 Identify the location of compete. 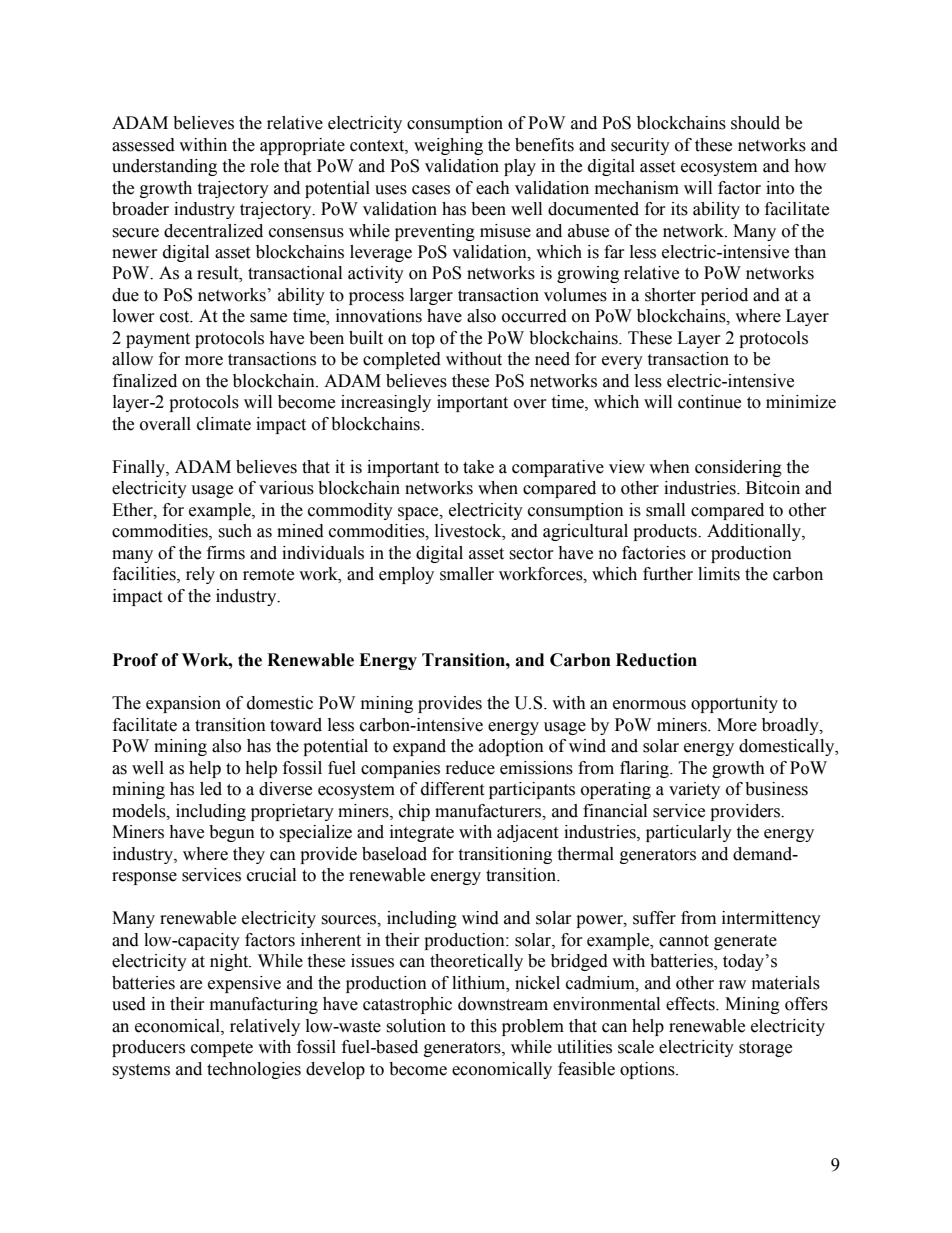
(222, 1049).
